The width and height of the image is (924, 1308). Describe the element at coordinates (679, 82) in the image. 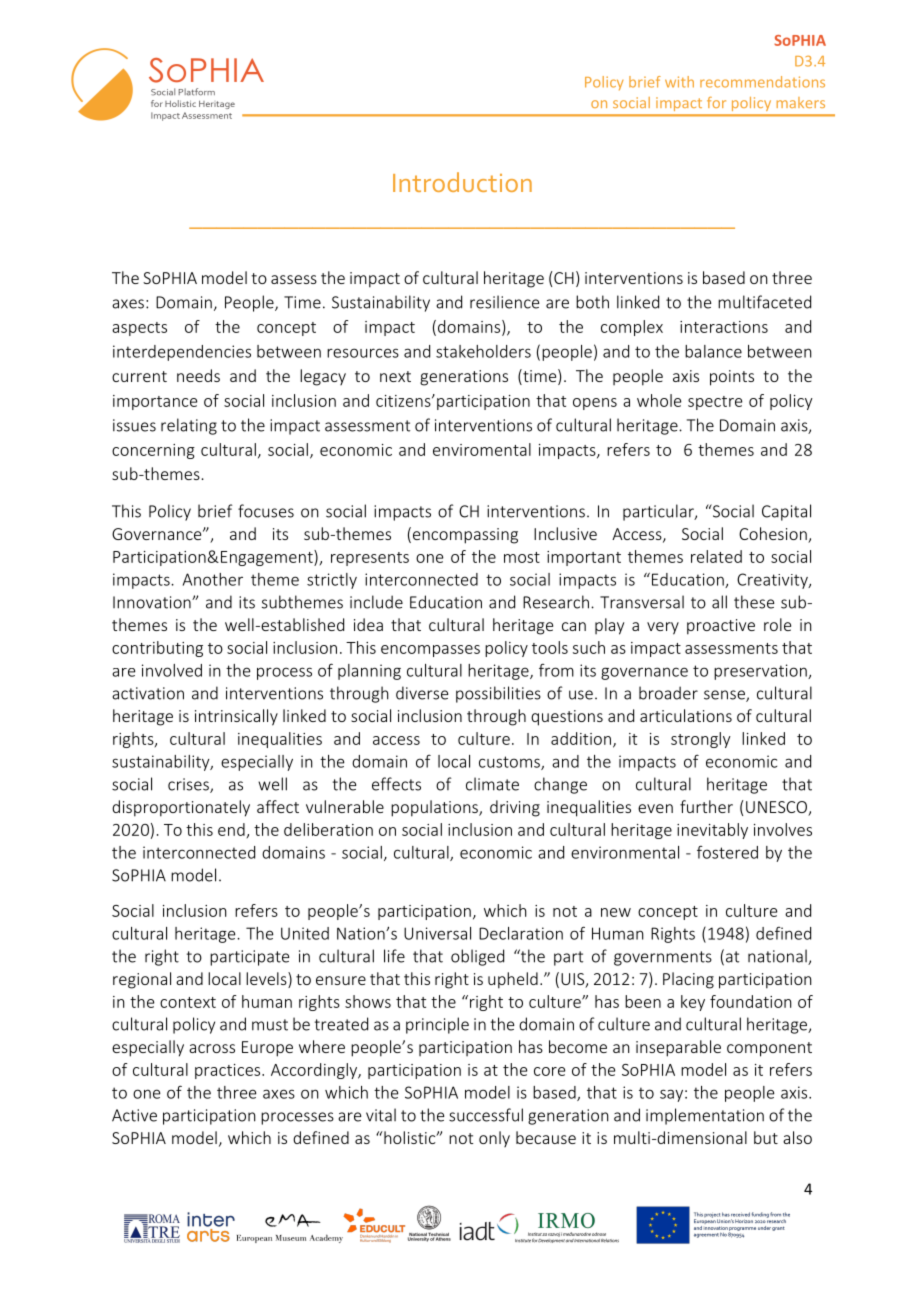

I see `with` at that location.
